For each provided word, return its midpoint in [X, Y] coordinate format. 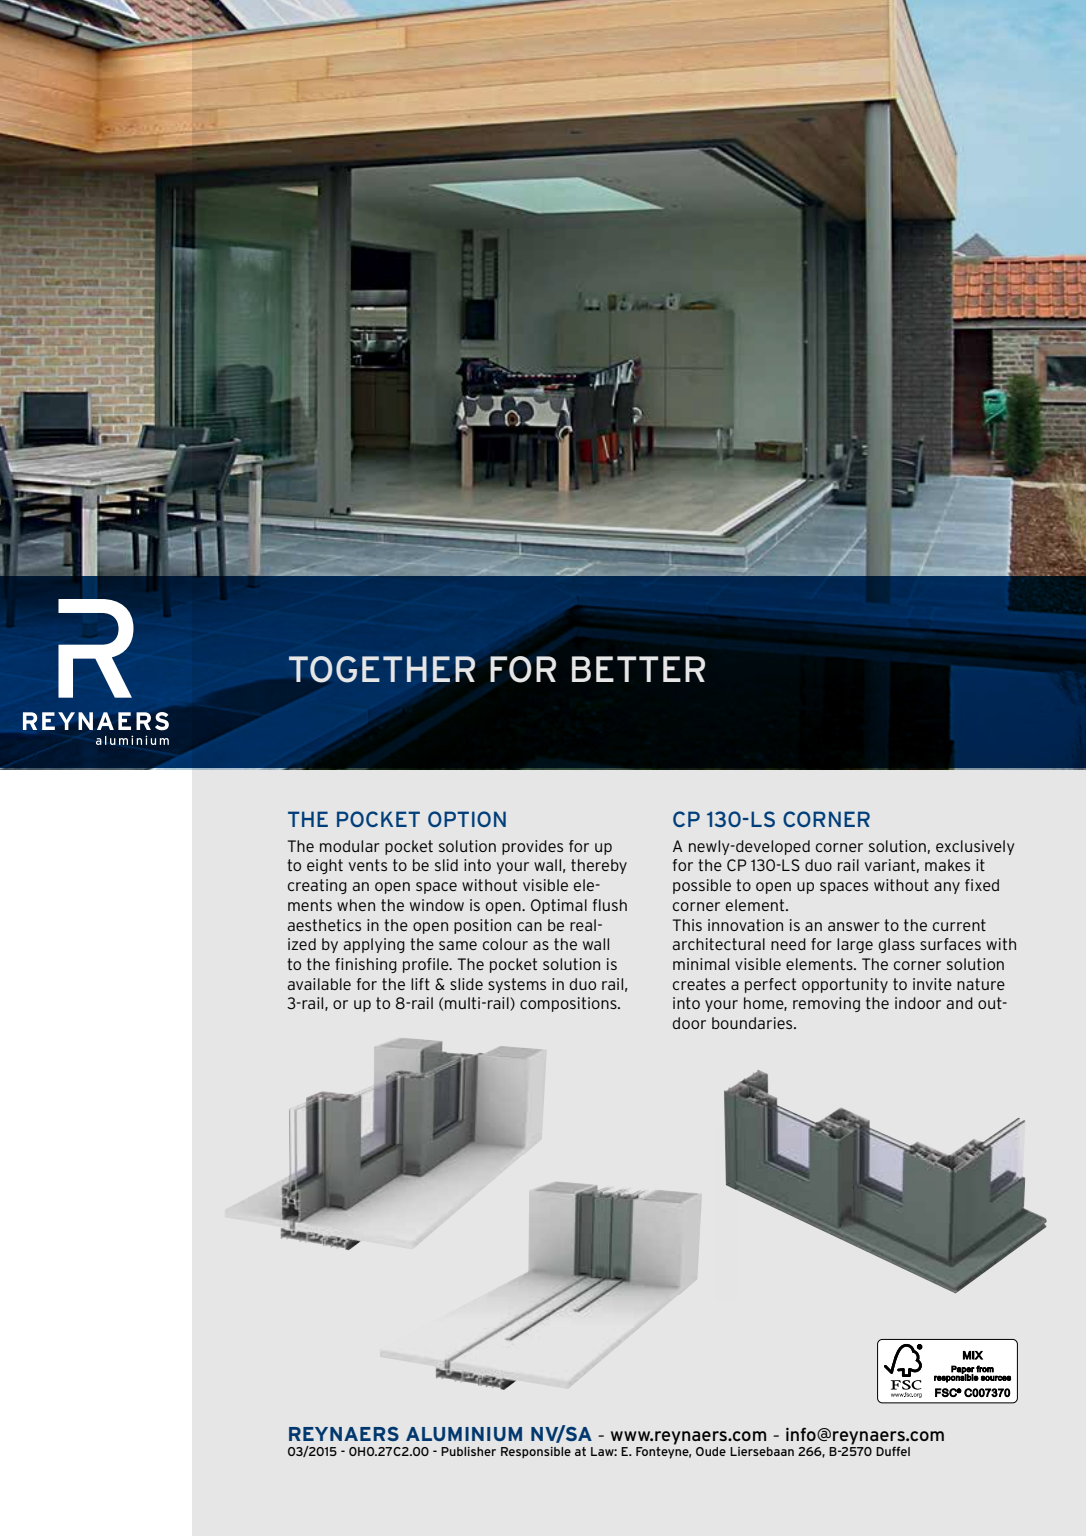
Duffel [893, 1451]
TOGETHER [382, 669]
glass [897, 945]
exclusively [975, 847]
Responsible [536, 1452]
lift [420, 984]
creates [699, 984]
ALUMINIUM [464, 1434]
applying [374, 945]
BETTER [638, 669]
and [959, 1003]
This [687, 925]
